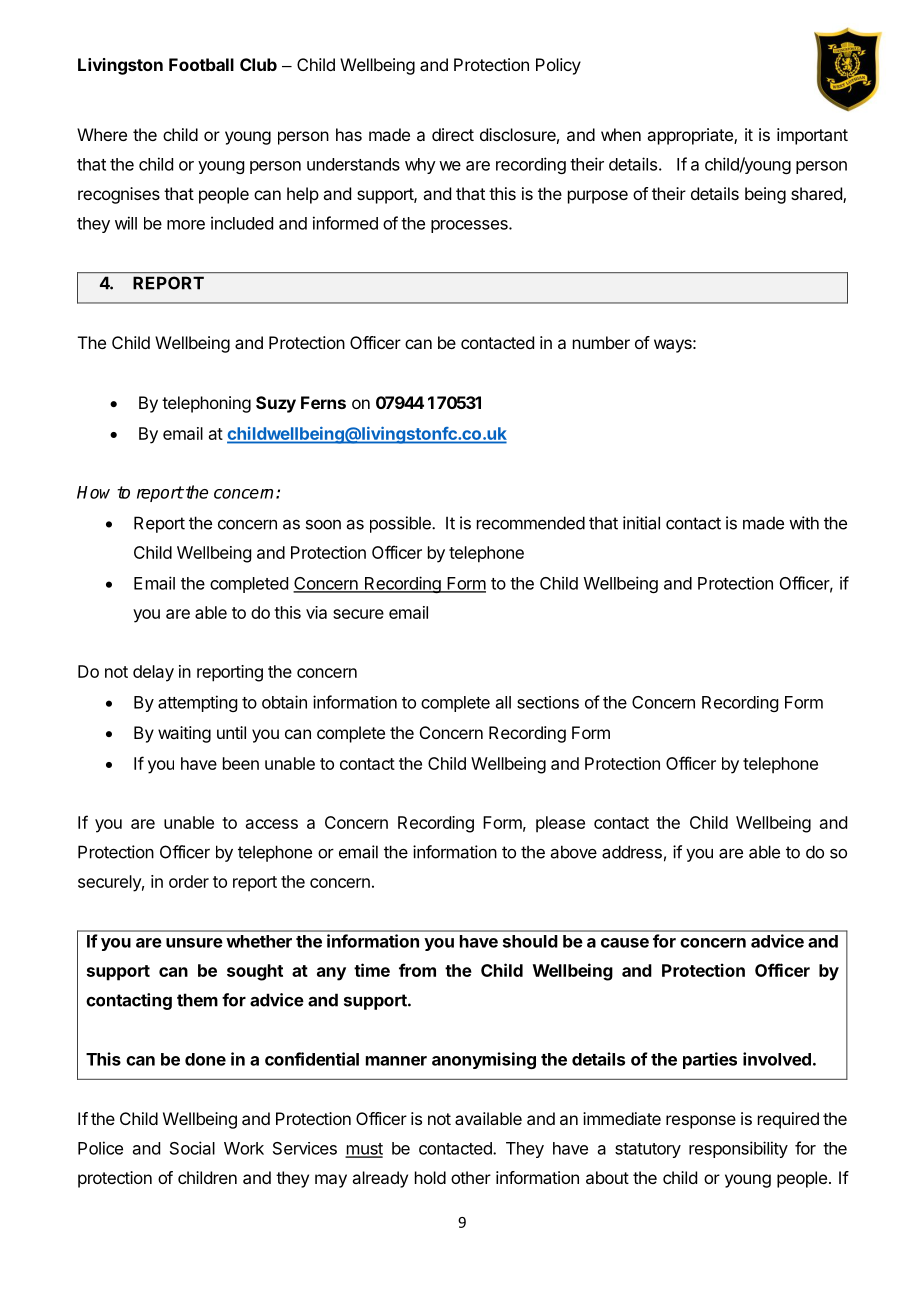  Describe the element at coordinates (632, 852) in the screenshot. I see `address` at that location.
